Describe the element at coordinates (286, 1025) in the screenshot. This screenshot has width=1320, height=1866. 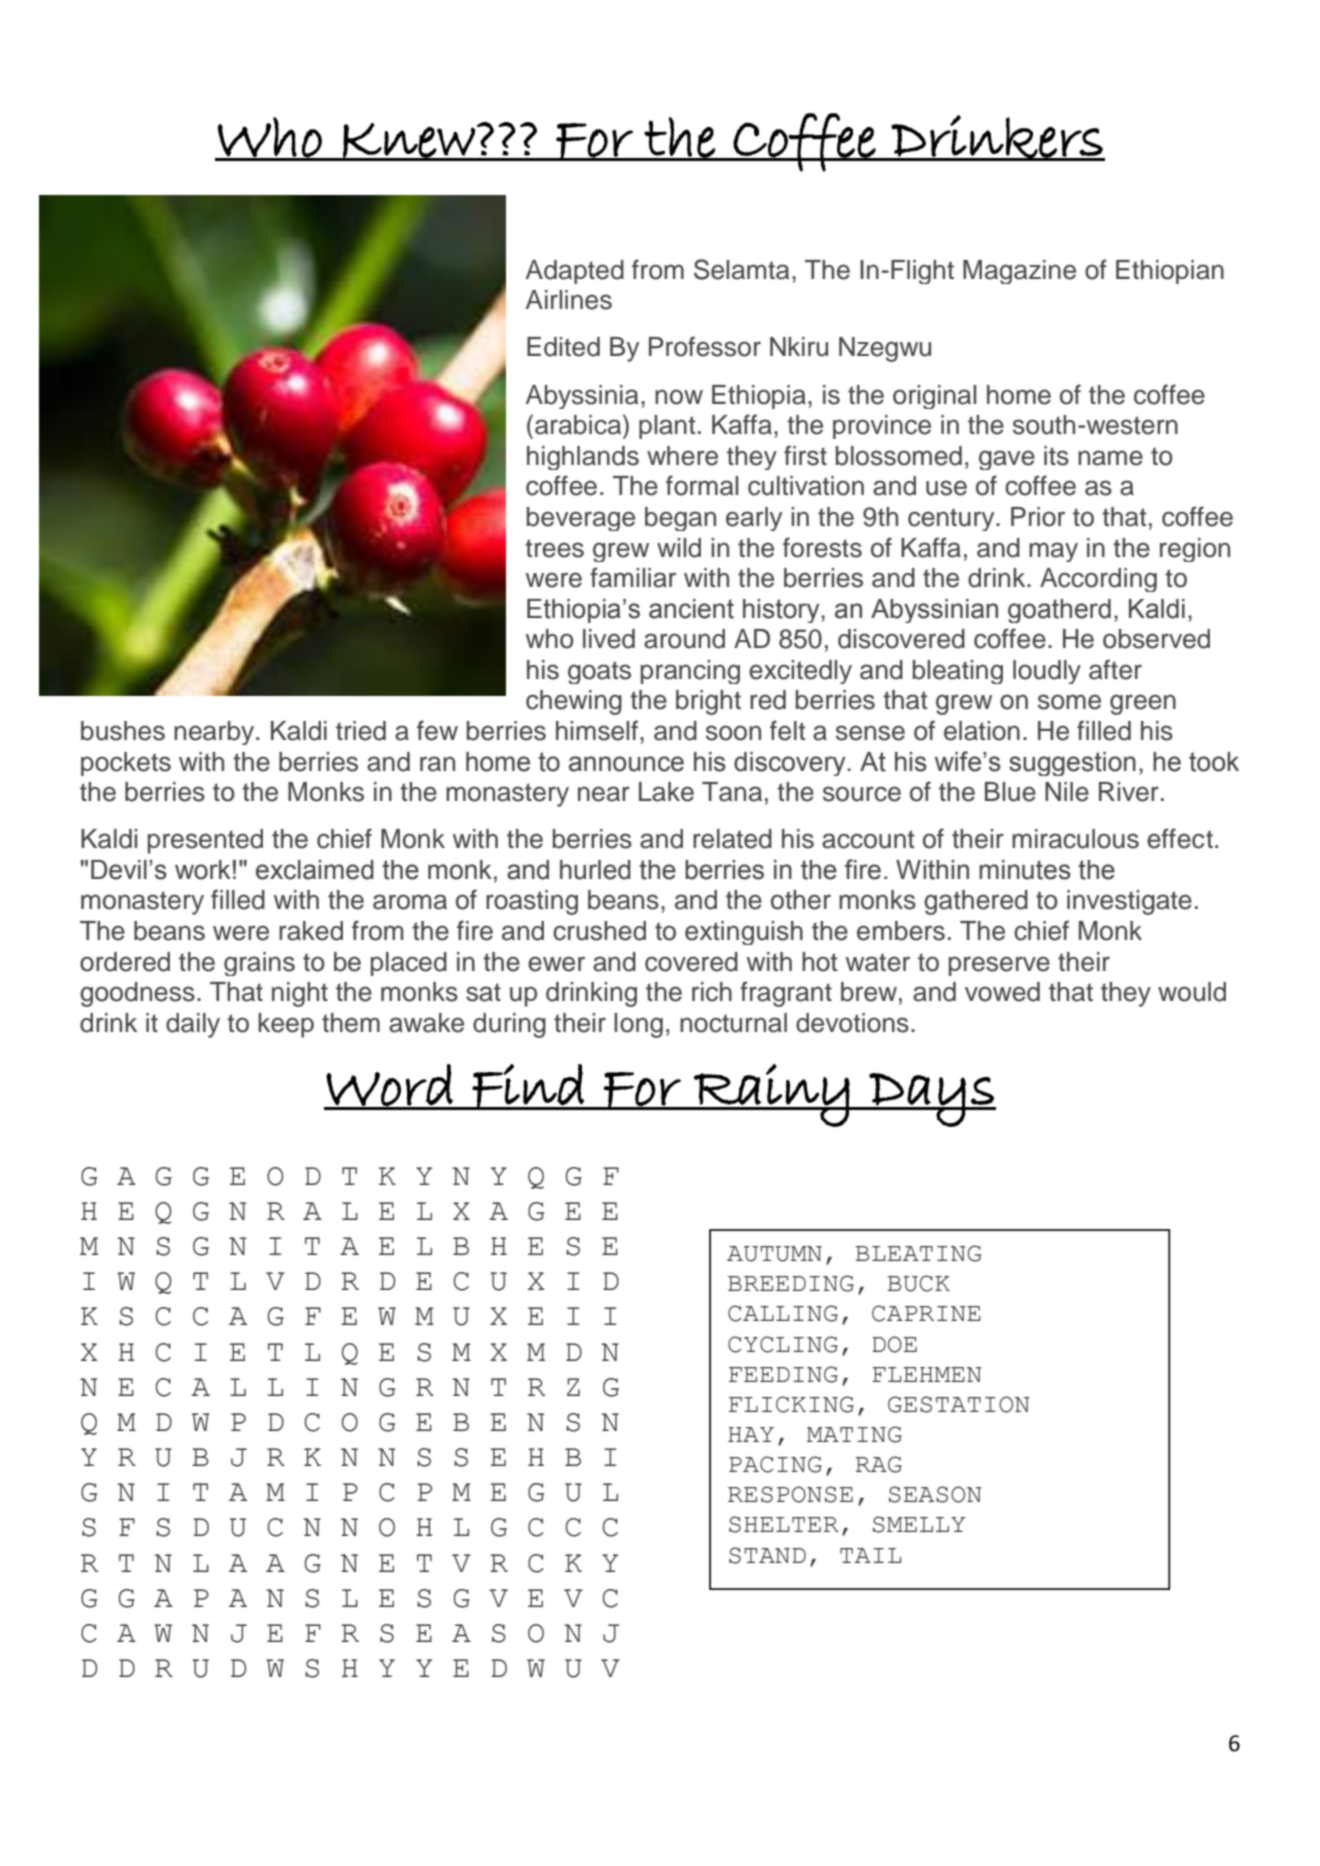
I see `keep` at that location.
